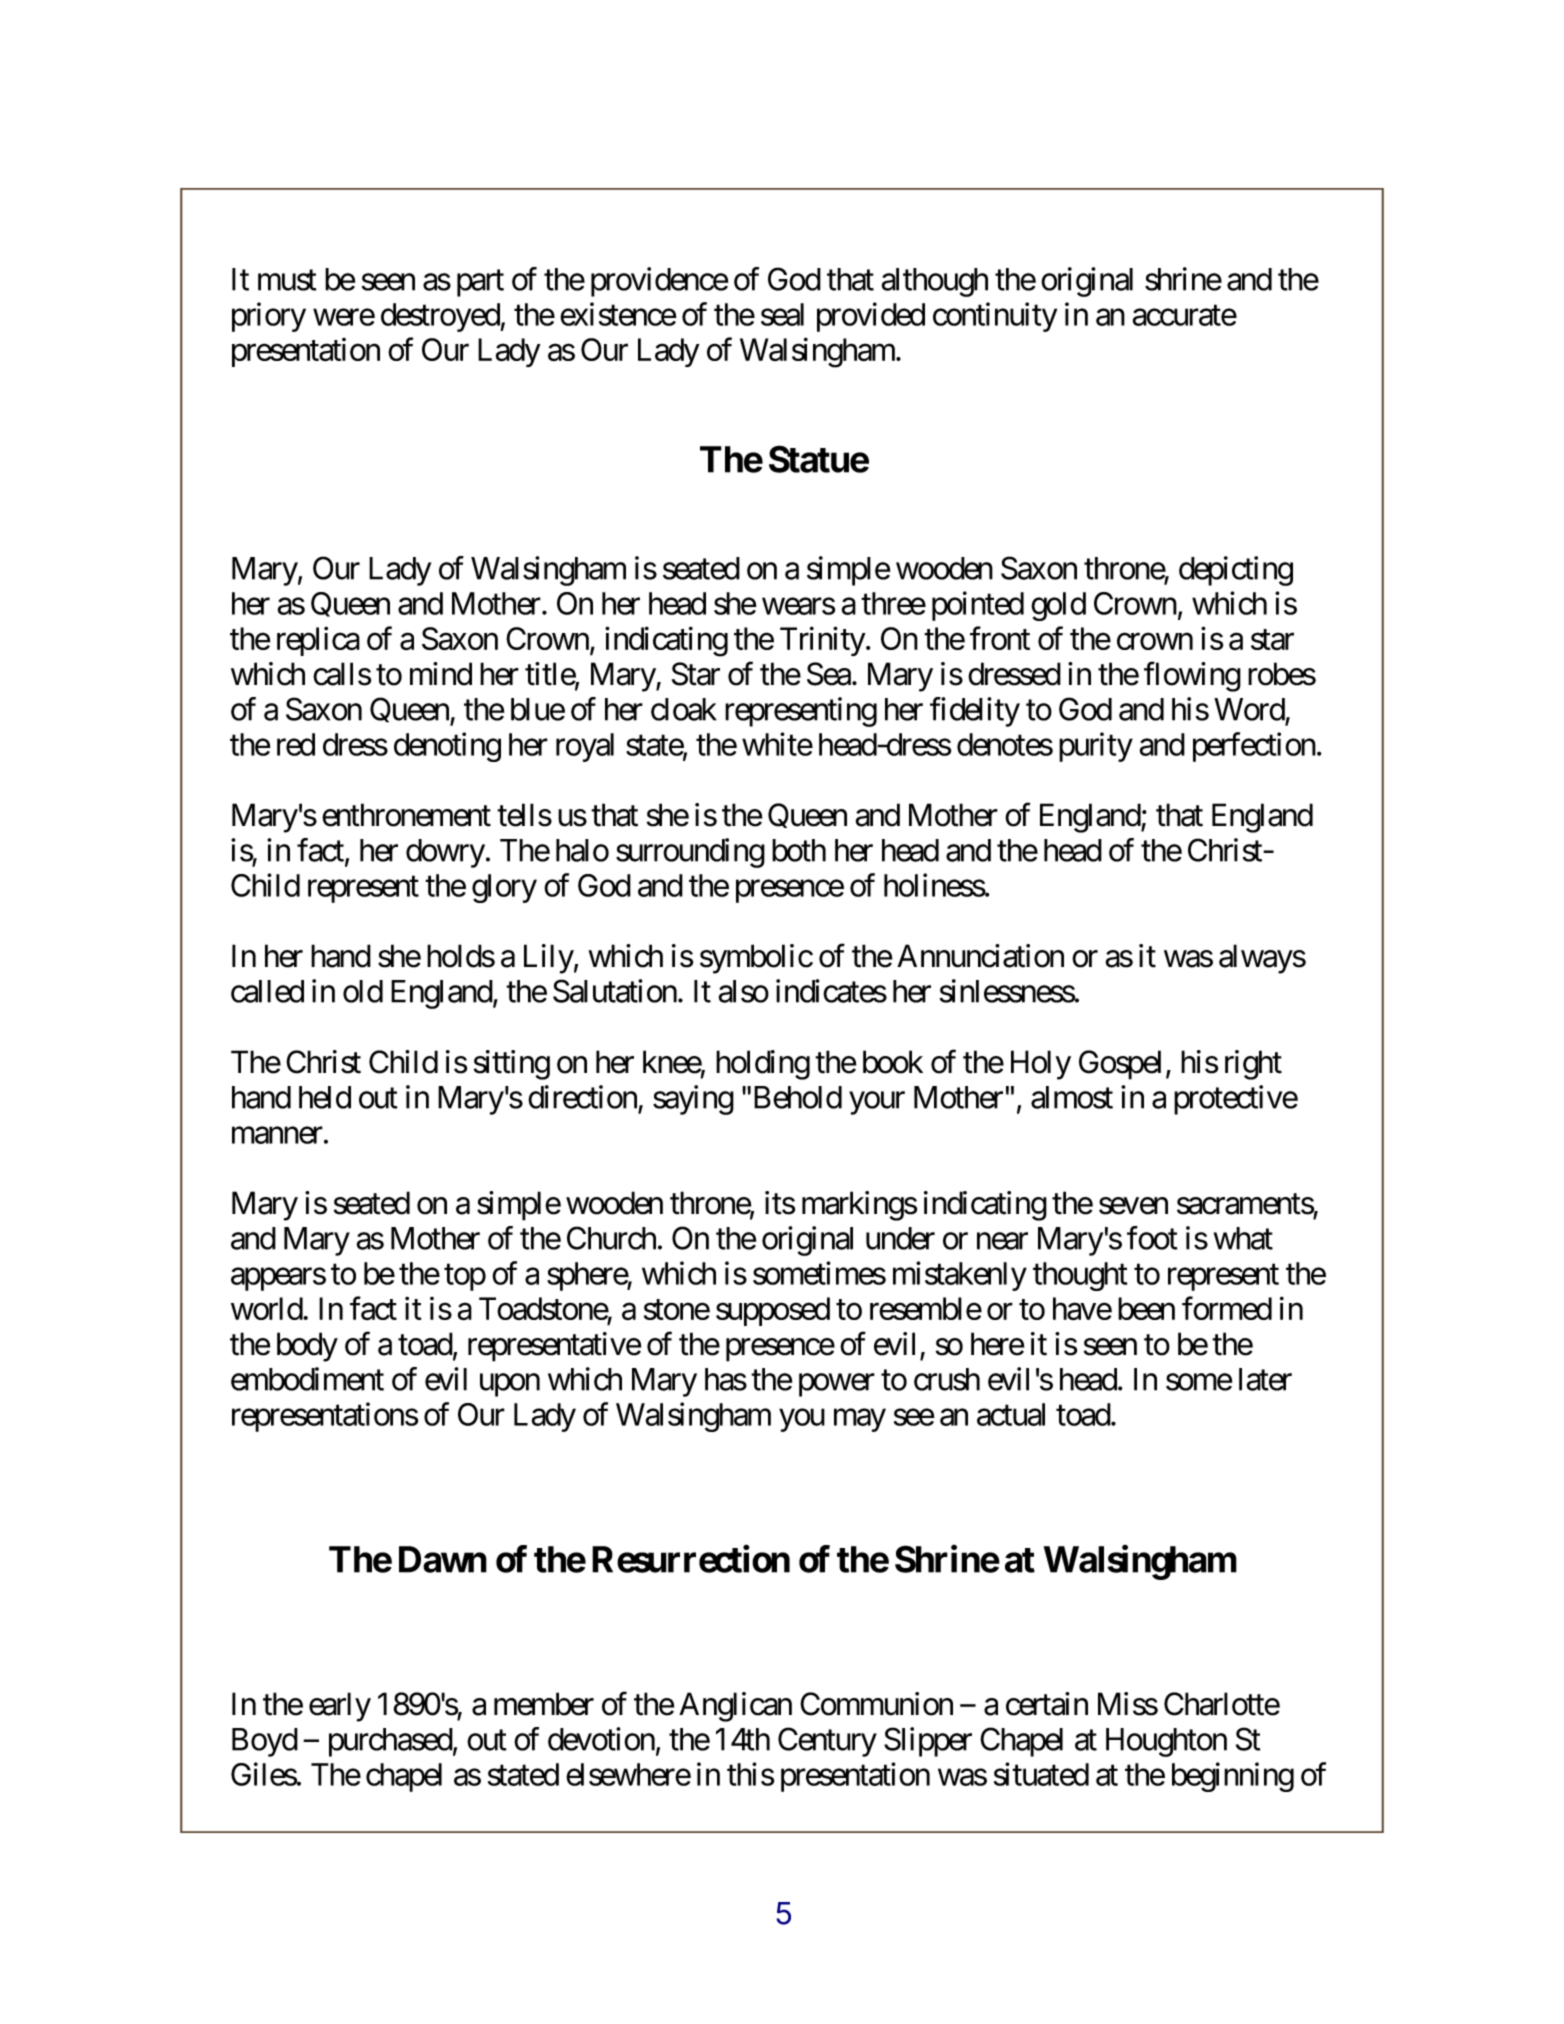  What do you see at coordinates (893, 1062) in the document?
I see `book` at bounding box center [893, 1062].
